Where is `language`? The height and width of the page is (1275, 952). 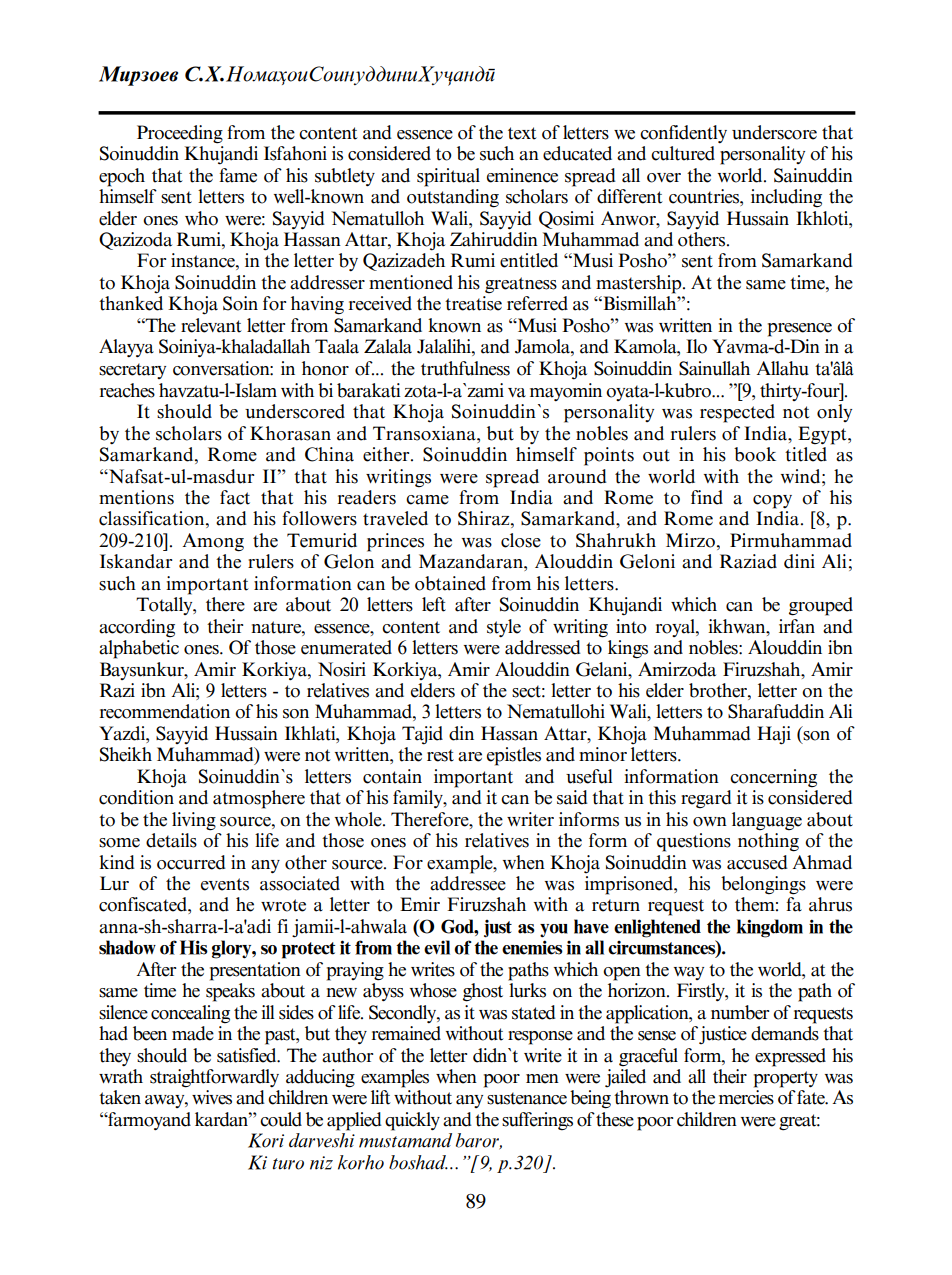 language is located at coordinates (767, 821).
